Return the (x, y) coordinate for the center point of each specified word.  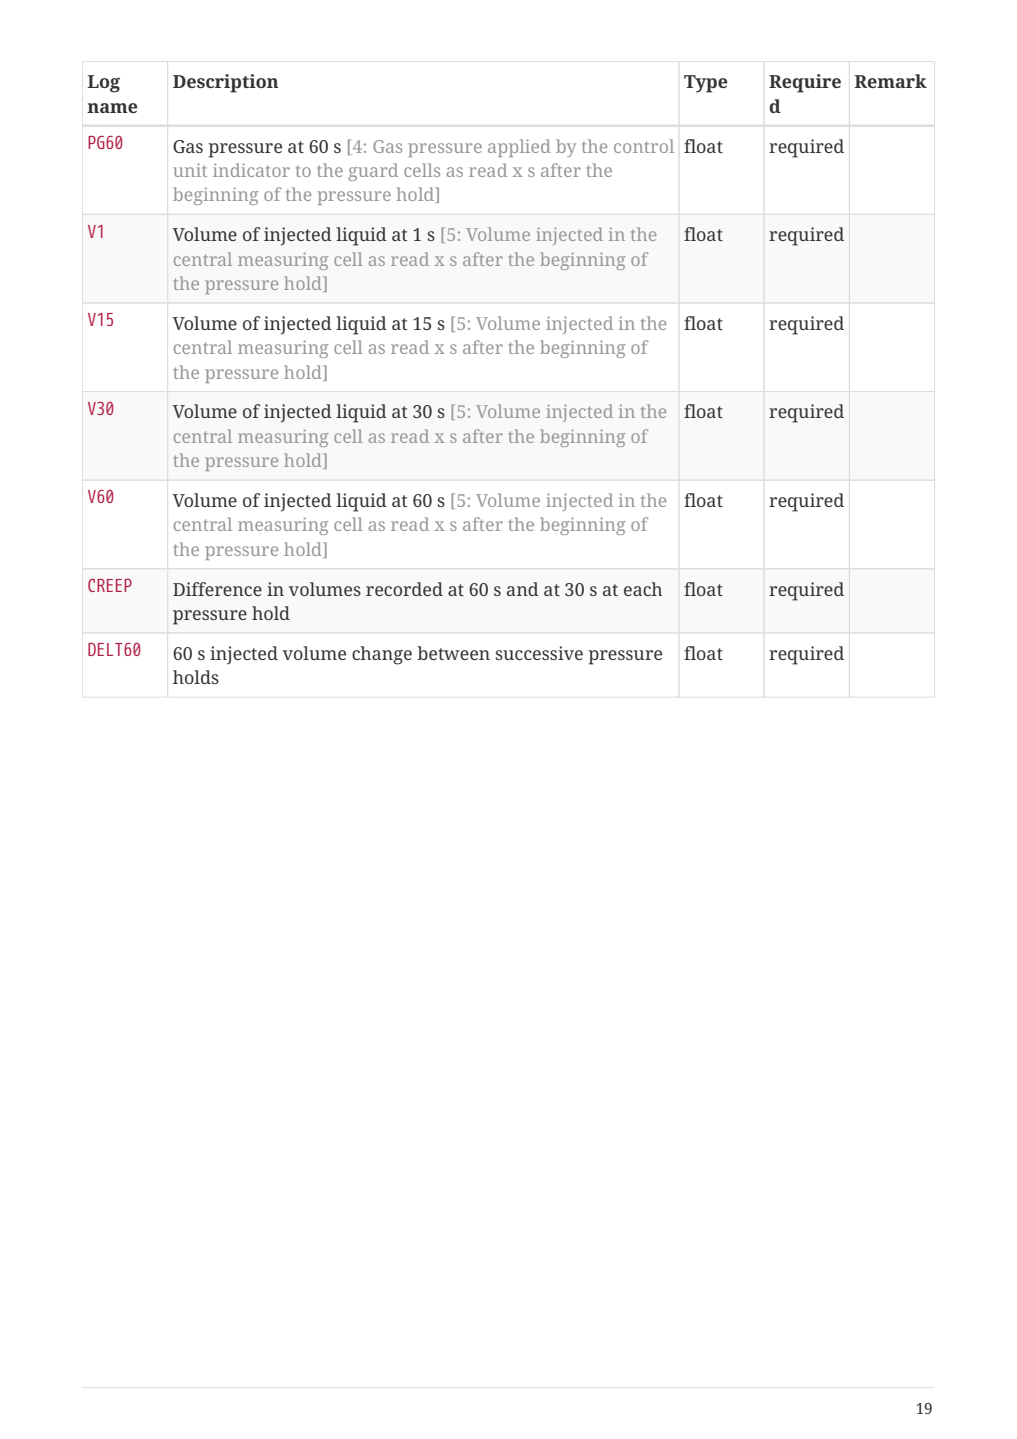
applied (519, 148)
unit (190, 170)
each (643, 589)
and (523, 589)
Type (706, 84)
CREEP (110, 585)
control (644, 146)
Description (226, 83)
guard (373, 172)
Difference (217, 589)
